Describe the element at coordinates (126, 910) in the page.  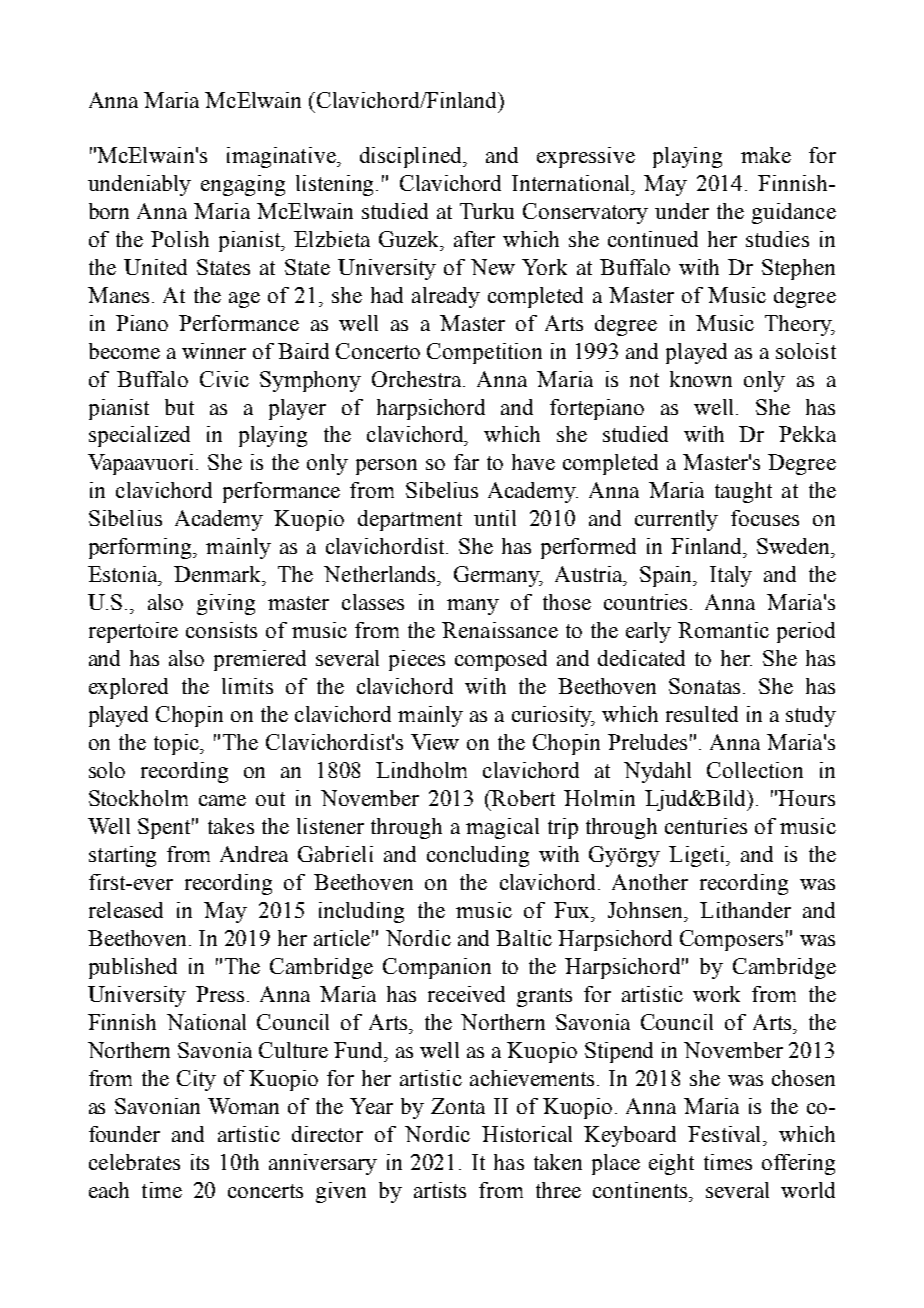
I see `released` at that location.
